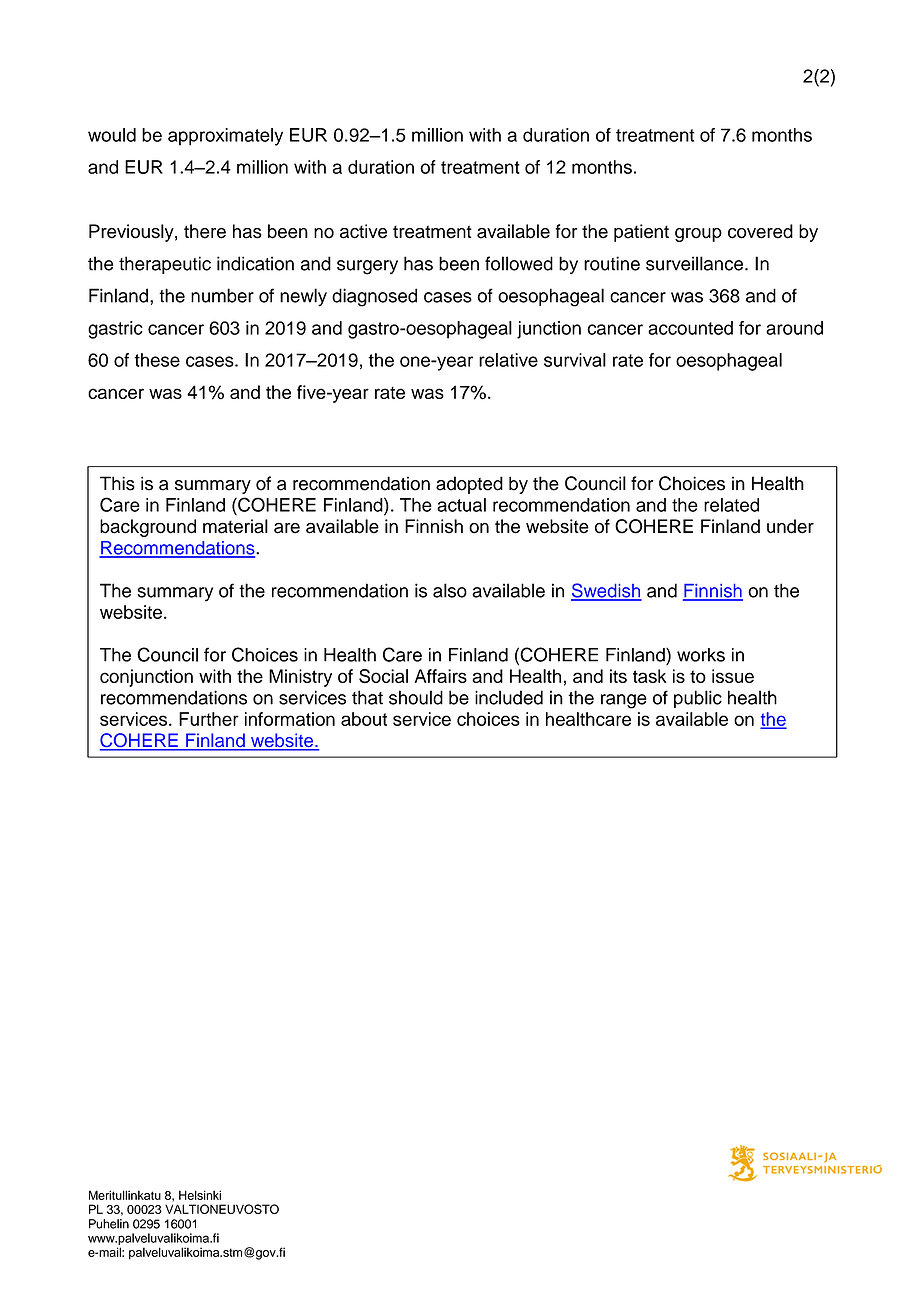  I want to click on about, so click(364, 719).
